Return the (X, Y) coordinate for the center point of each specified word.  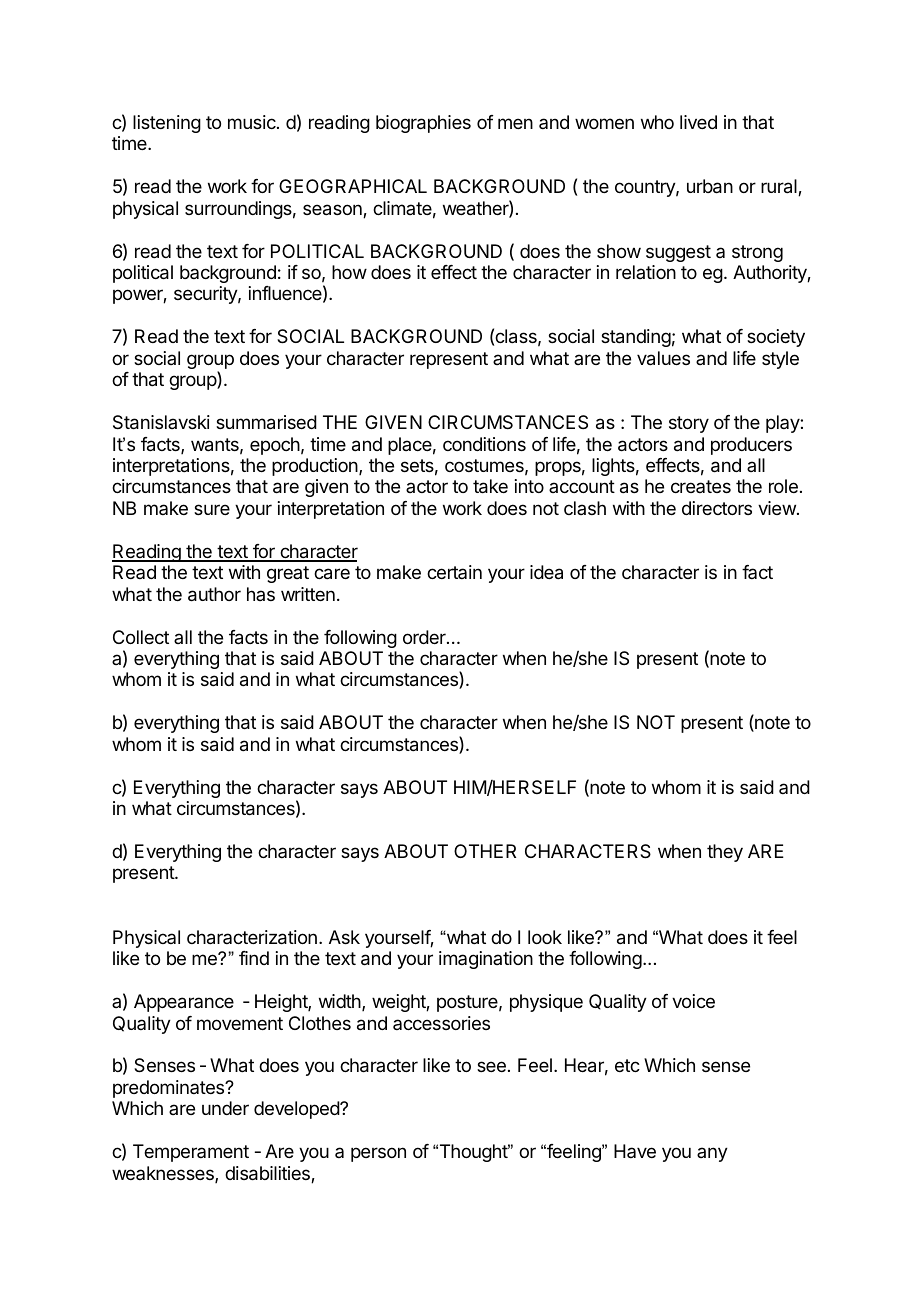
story (689, 424)
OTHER (485, 851)
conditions (484, 444)
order (425, 637)
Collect (141, 637)
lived (698, 122)
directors (717, 508)
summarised (266, 422)
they (725, 853)
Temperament (191, 1153)
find (254, 958)
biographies (423, 124)
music (253, 122)
